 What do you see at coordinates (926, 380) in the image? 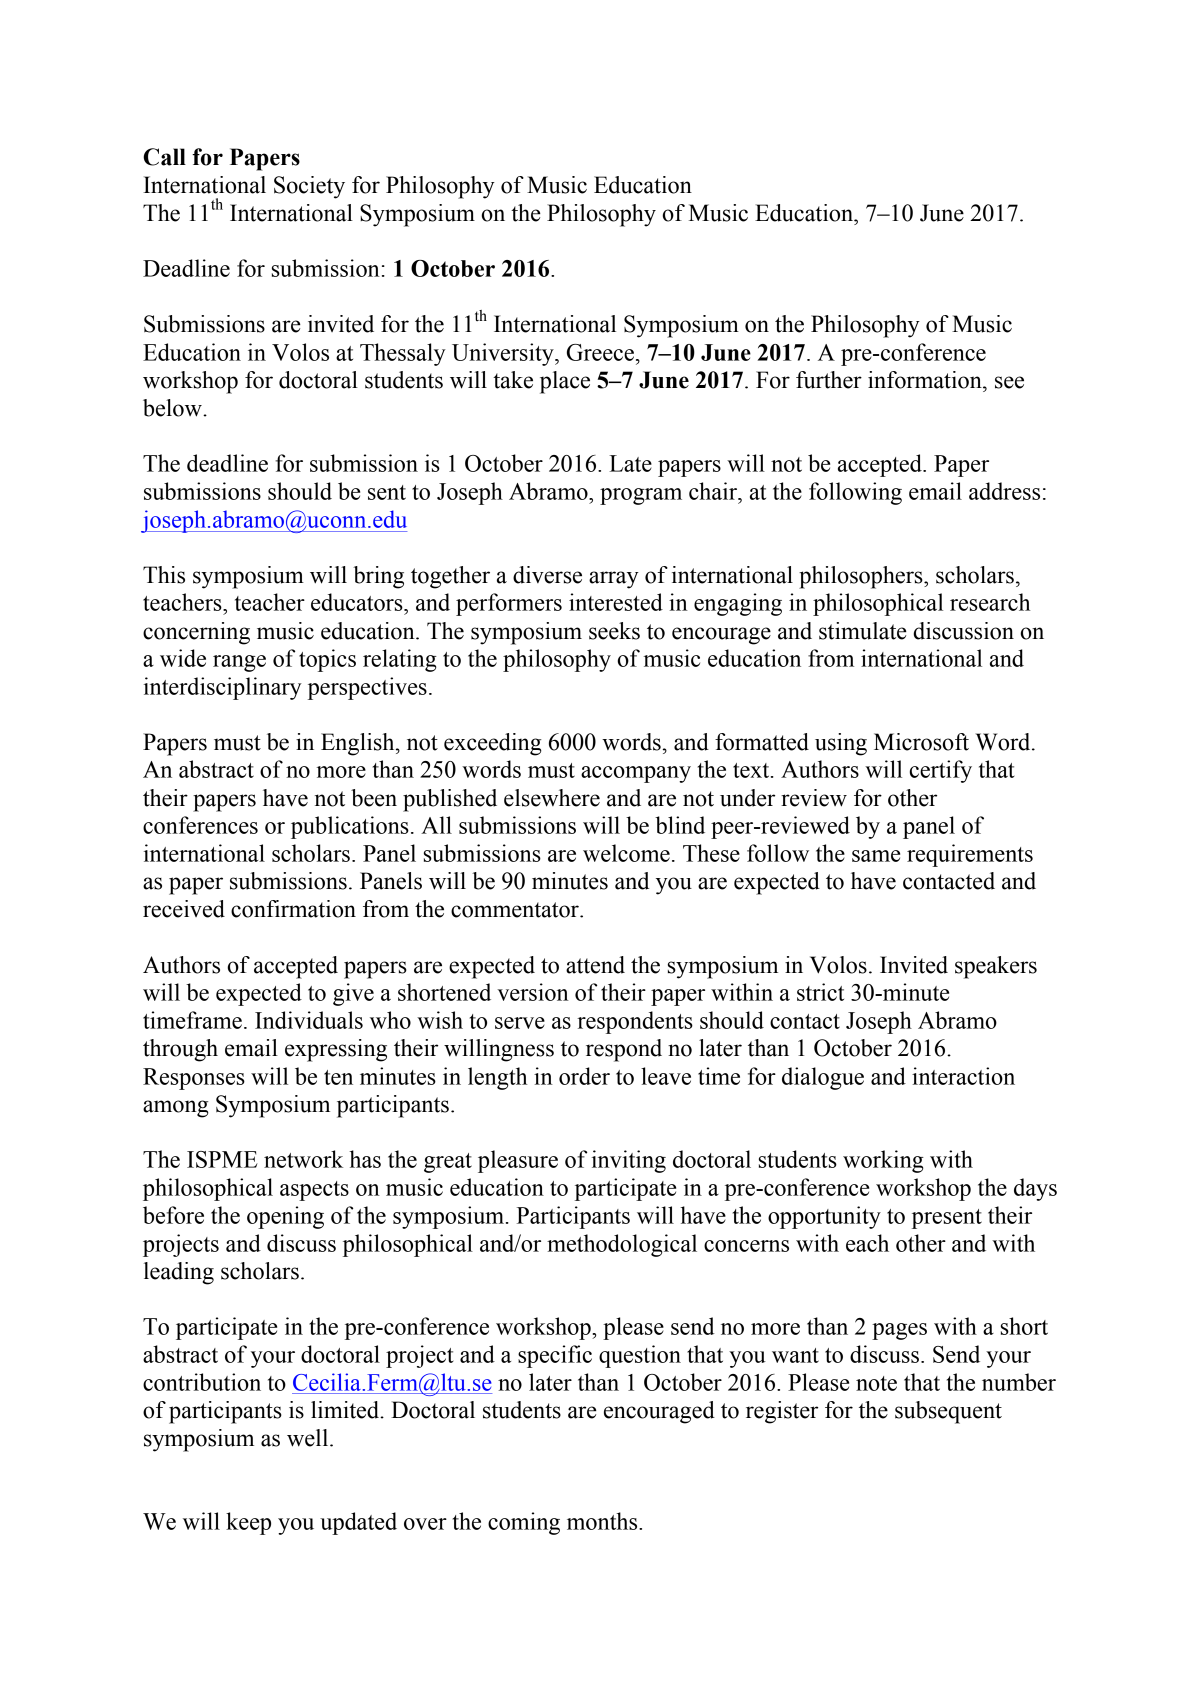
I see `information` at bounding box center [926, 380].
